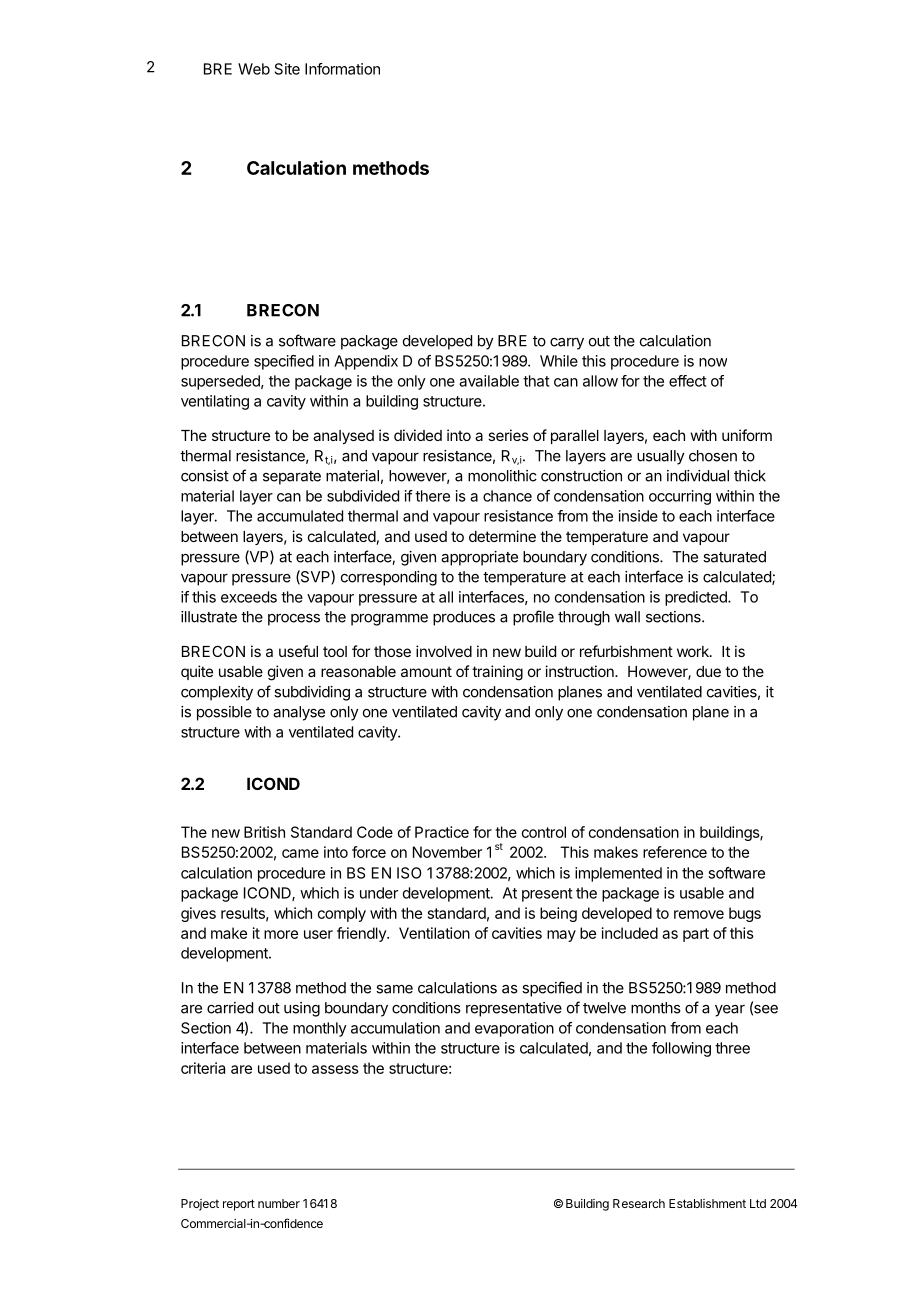 This image has height=1308, width=924. What do you see at coordinates (281, 934) in the image?
I see `more` at bounding box center [281, 934].
